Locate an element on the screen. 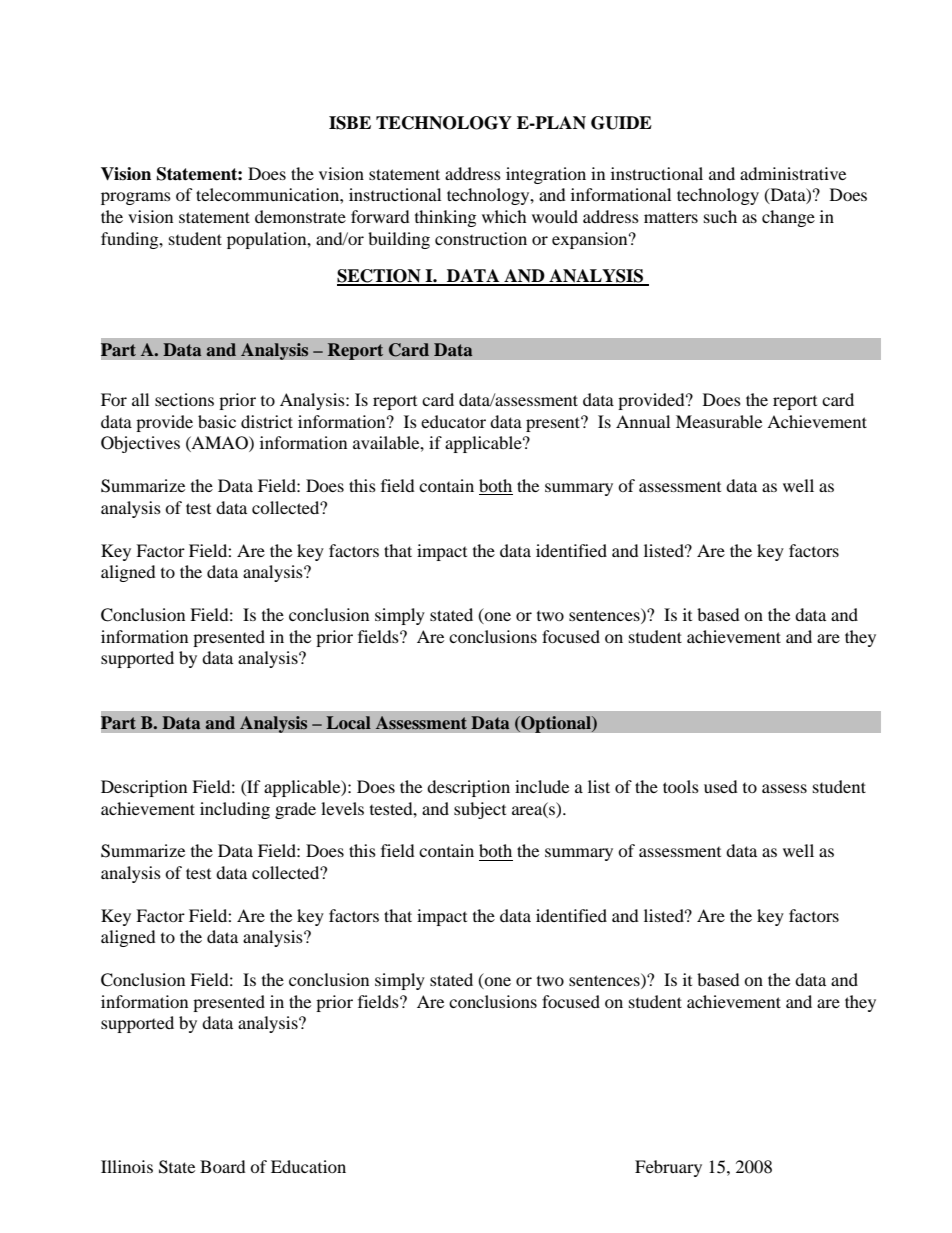  Education is located at coordinates (308, 1166).
